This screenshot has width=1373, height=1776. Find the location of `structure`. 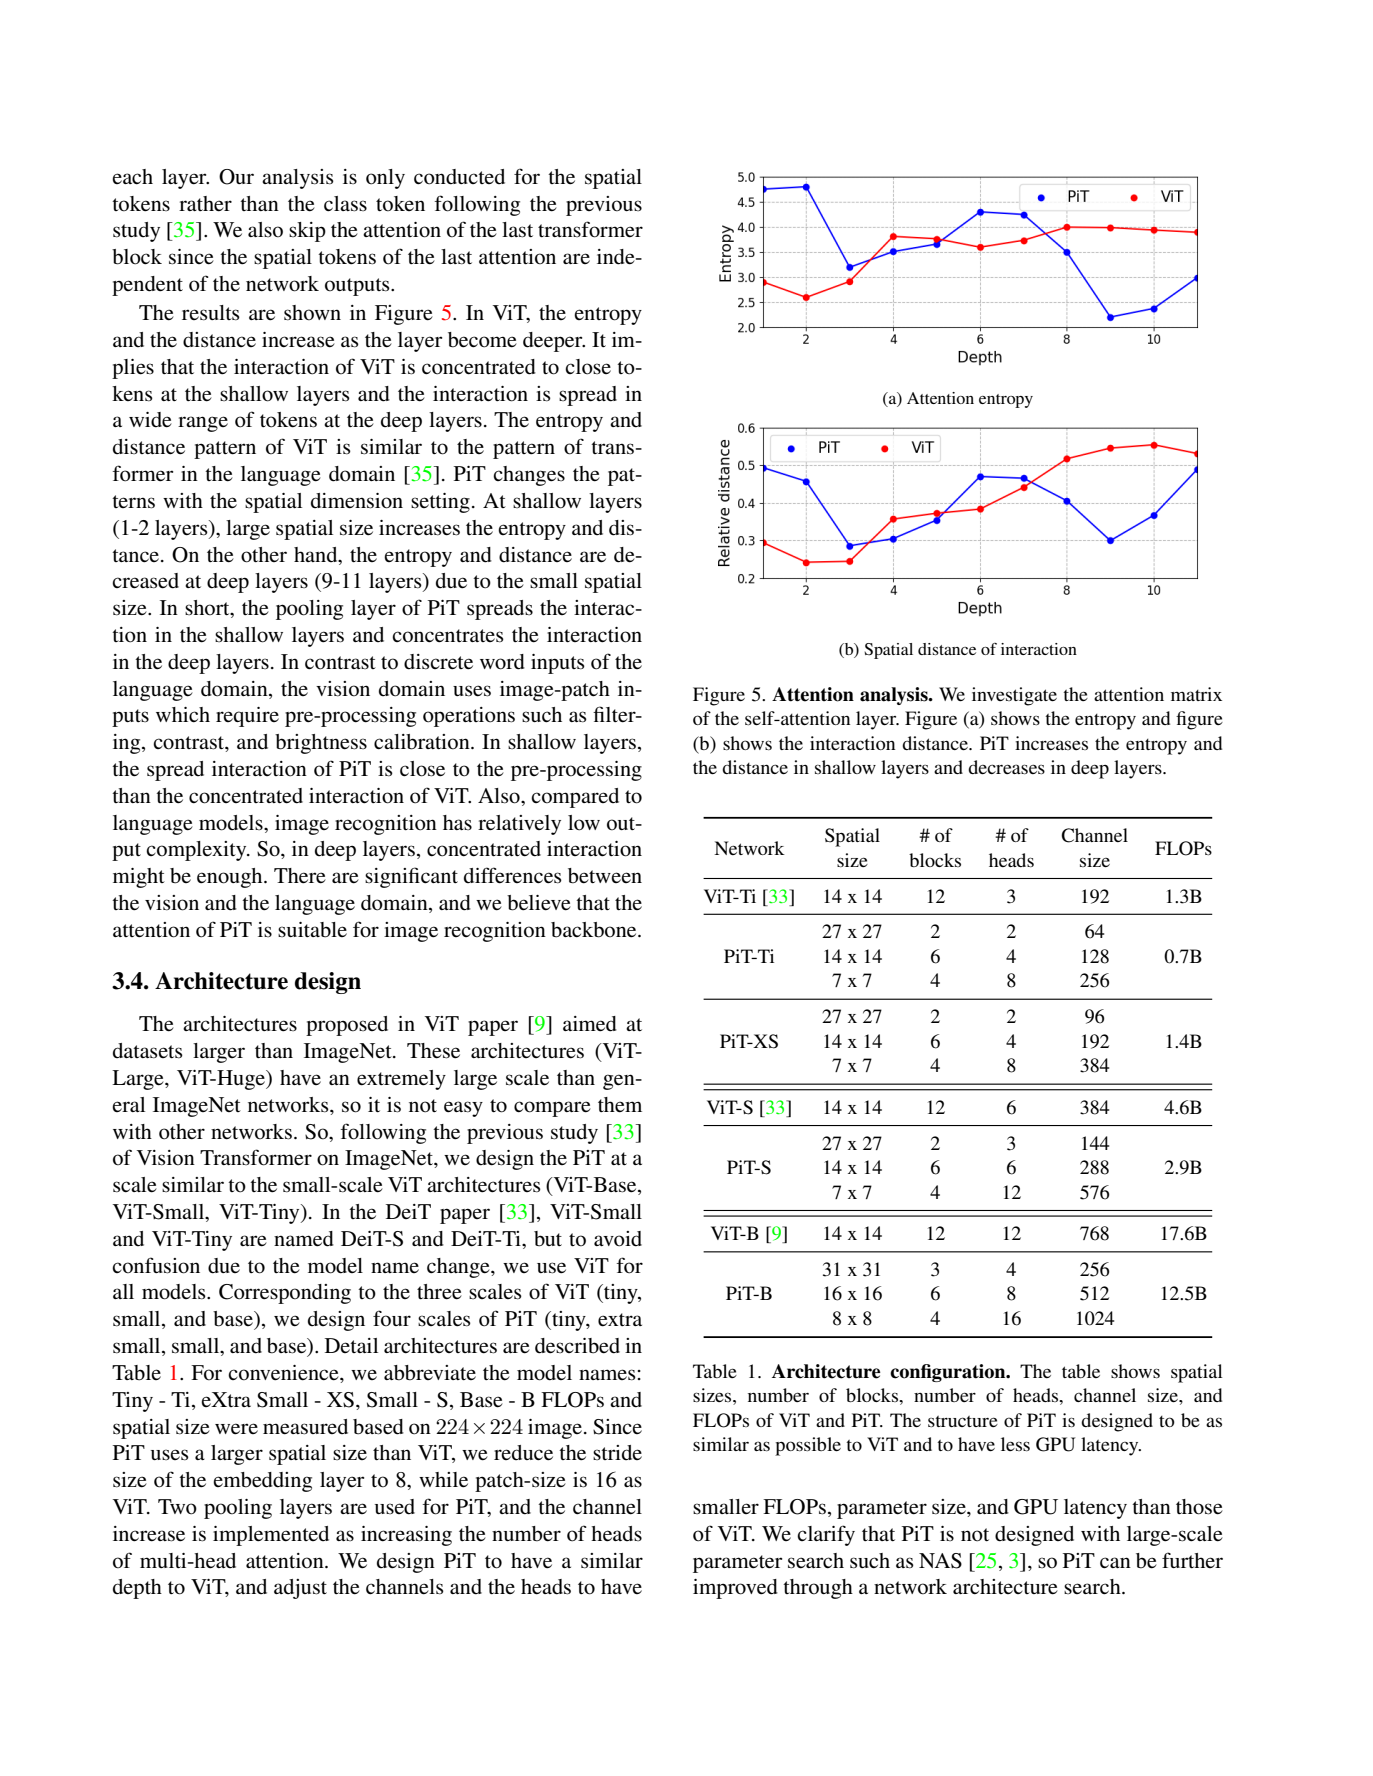

structure is located at coordinates (963, 1421).
